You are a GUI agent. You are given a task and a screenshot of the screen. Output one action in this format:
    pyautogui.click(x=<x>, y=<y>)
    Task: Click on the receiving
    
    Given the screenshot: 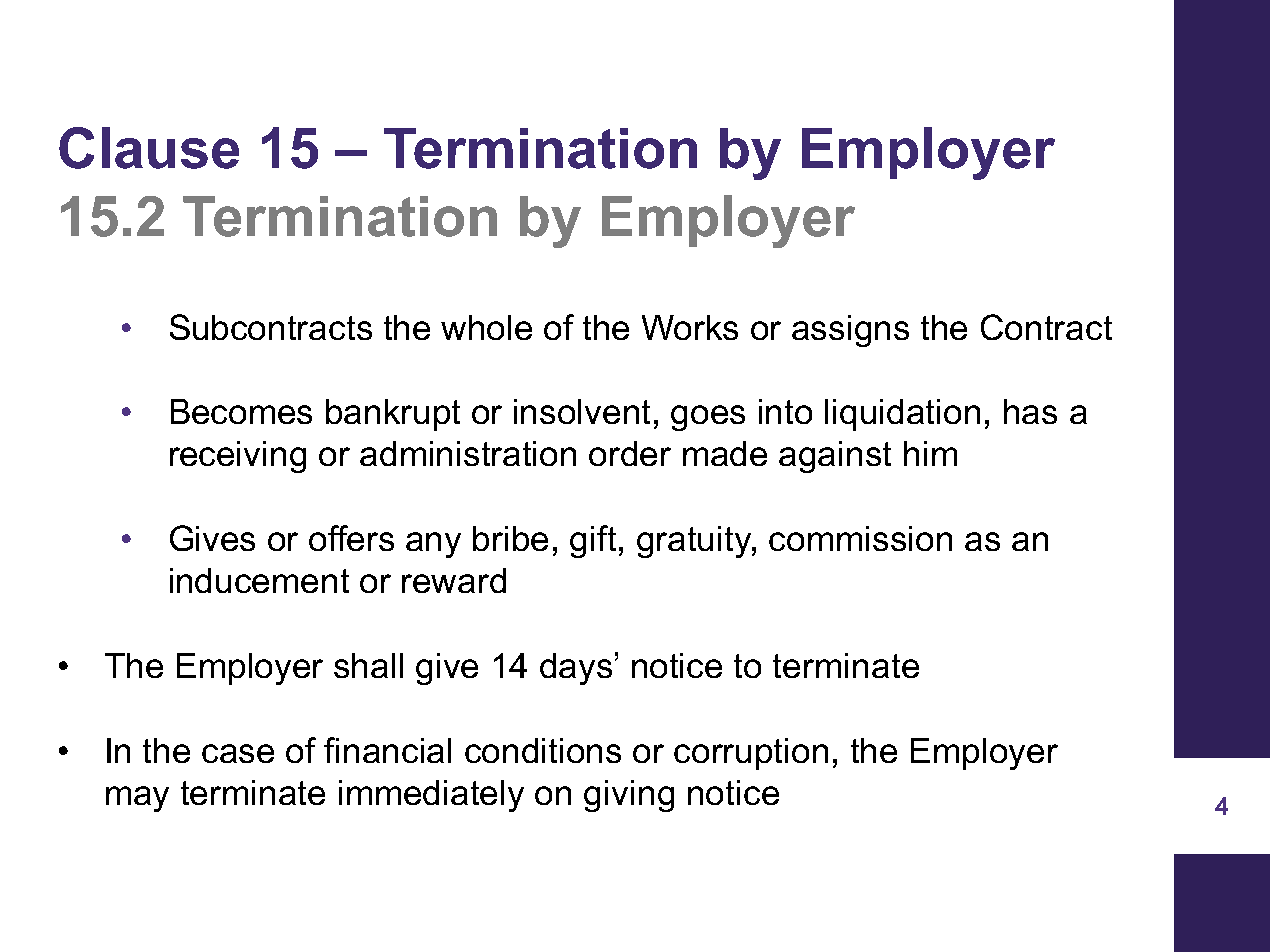 What is the action you would take?
    pyautogui.click(x=238, y=457)
